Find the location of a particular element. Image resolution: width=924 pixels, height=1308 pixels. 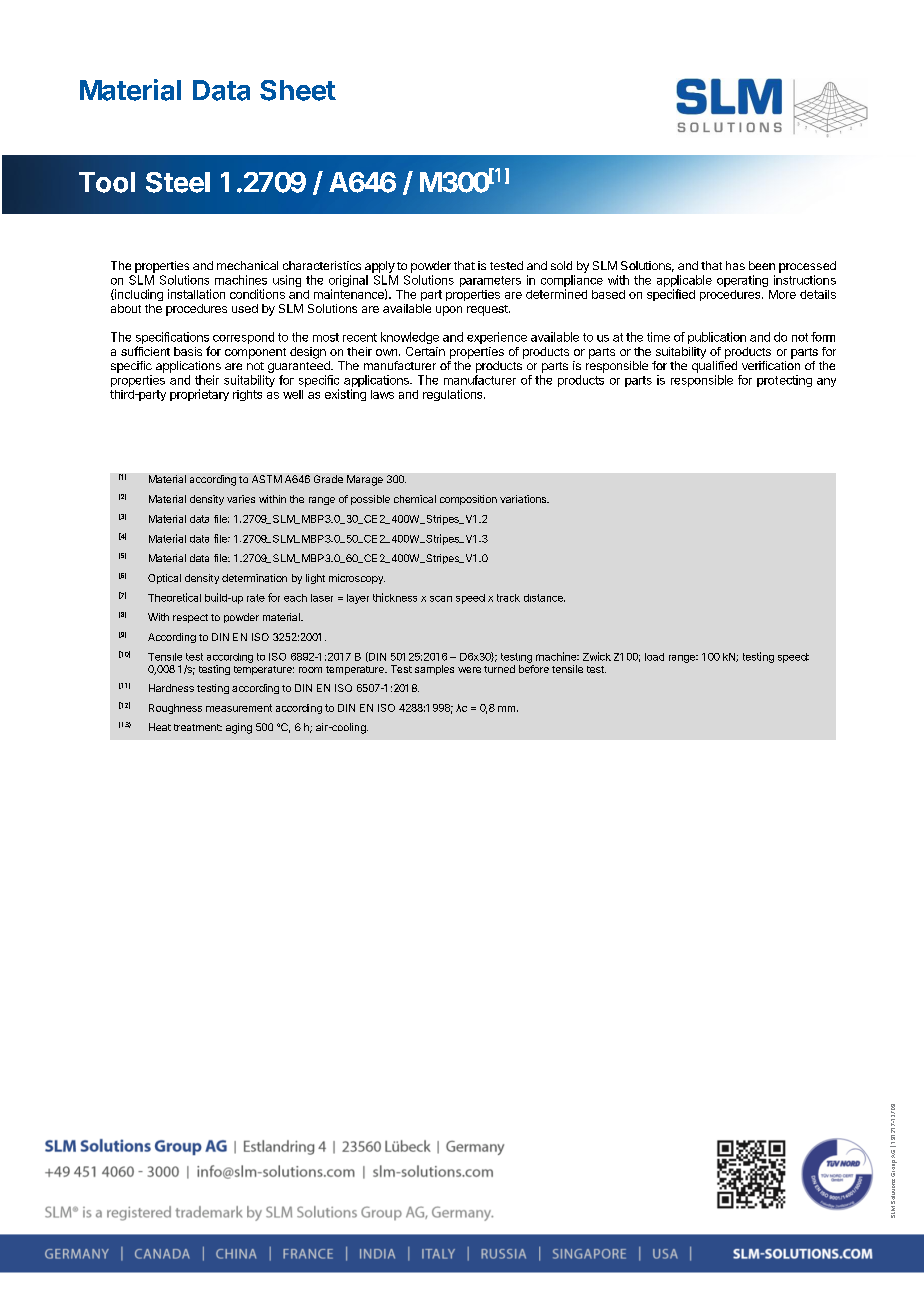

Steel is located at coordinates (178, 182).
